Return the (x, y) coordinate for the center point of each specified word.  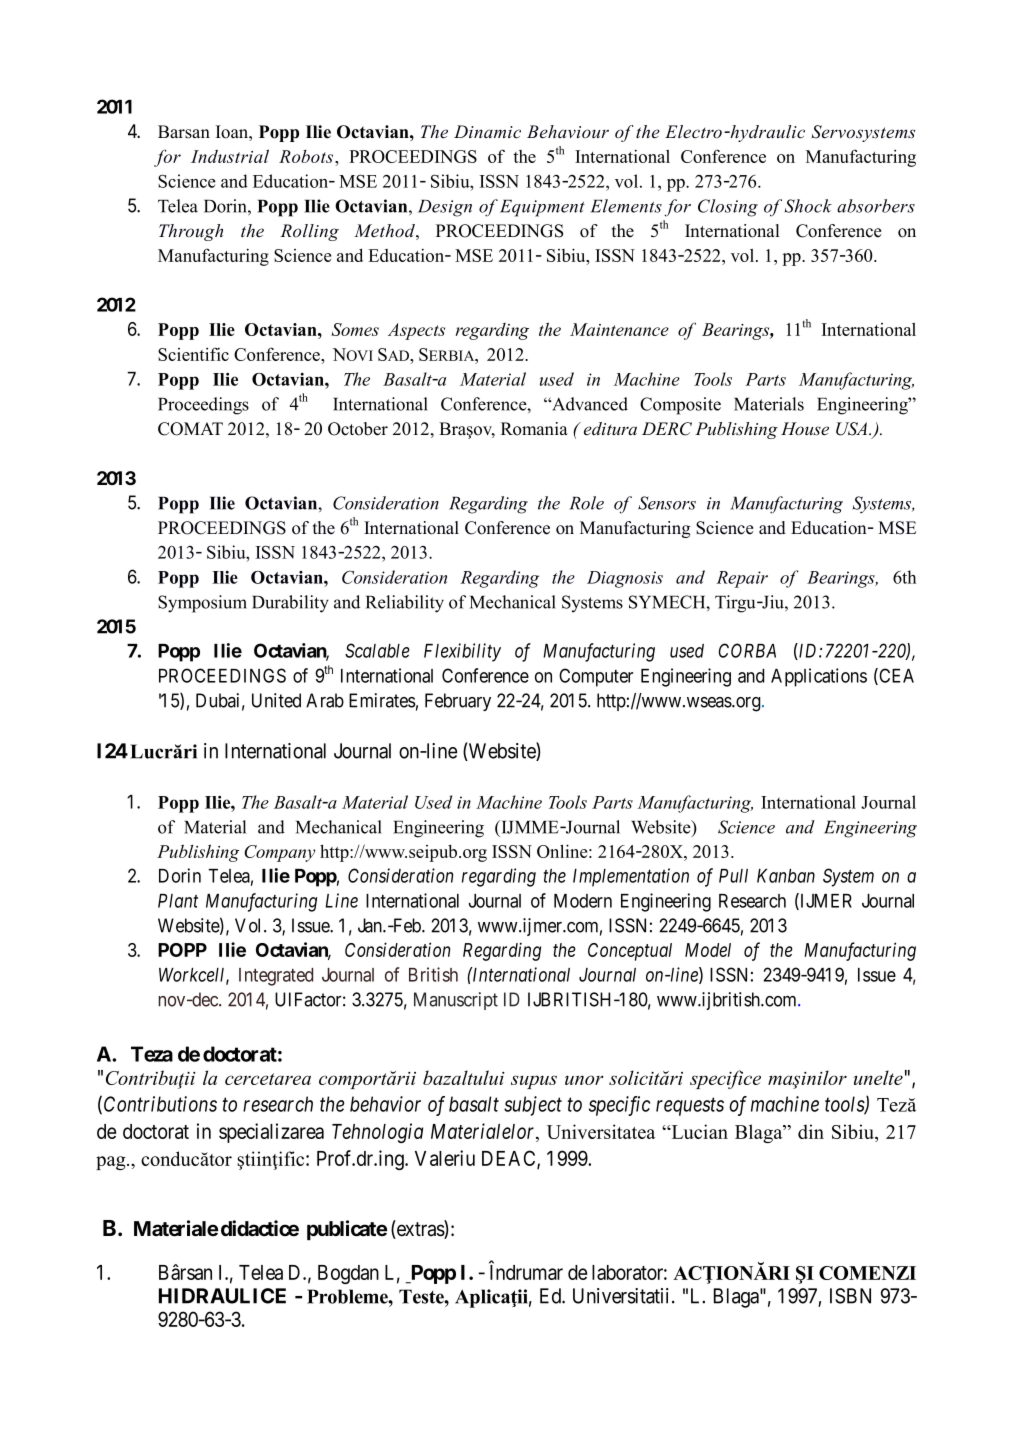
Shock (808, 206)
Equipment (542, 208)
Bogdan (348, 1274)
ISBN (850, 1296)
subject (533, 1106)
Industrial (230, 156)
